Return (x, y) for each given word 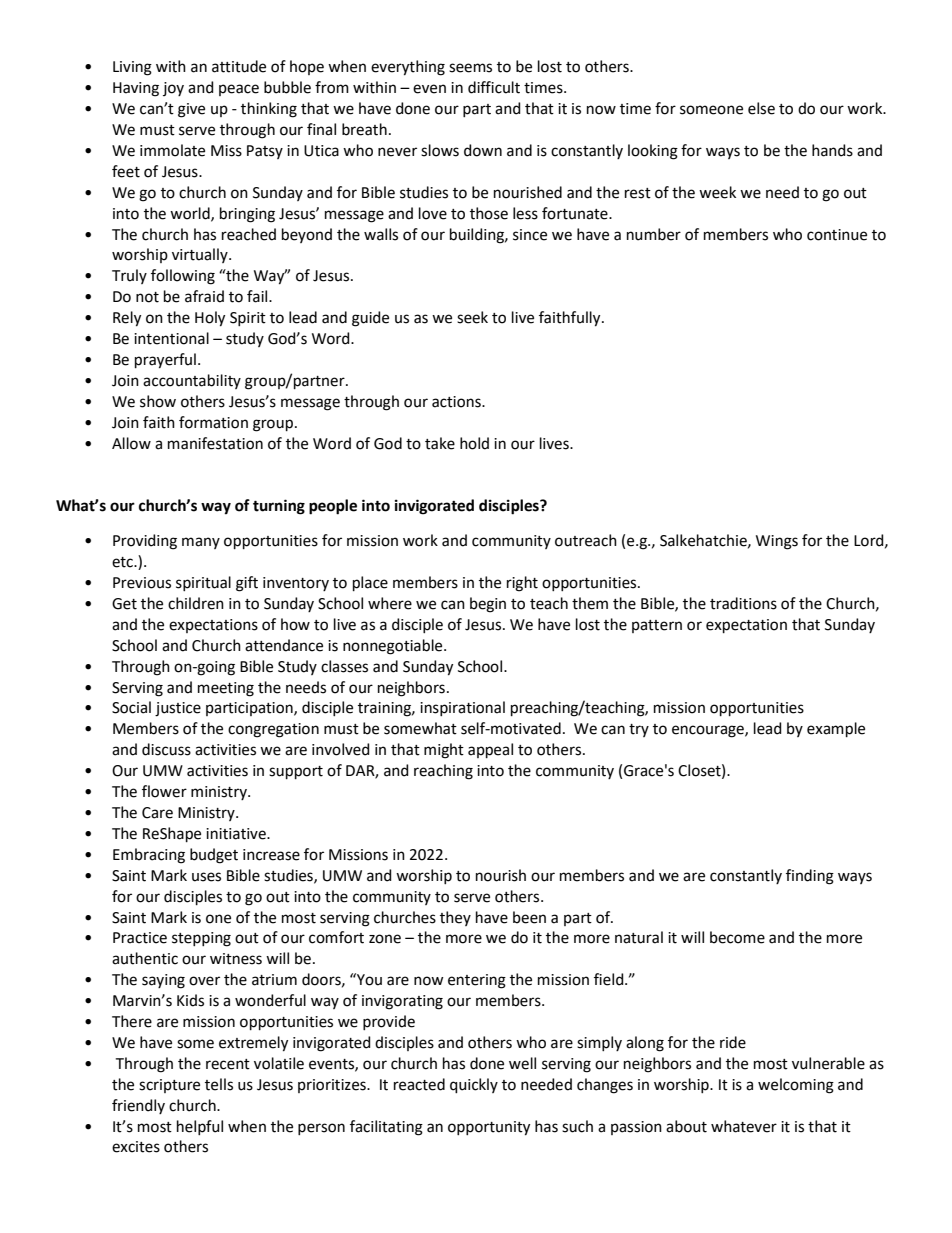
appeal (490, 750)
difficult (494, 87)
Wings (777, 542)
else (761, 108)
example (836, 729)
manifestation (215, 443)
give (191, 110)
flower (164, 791)
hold (474, 443)
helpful (200, 1127)
